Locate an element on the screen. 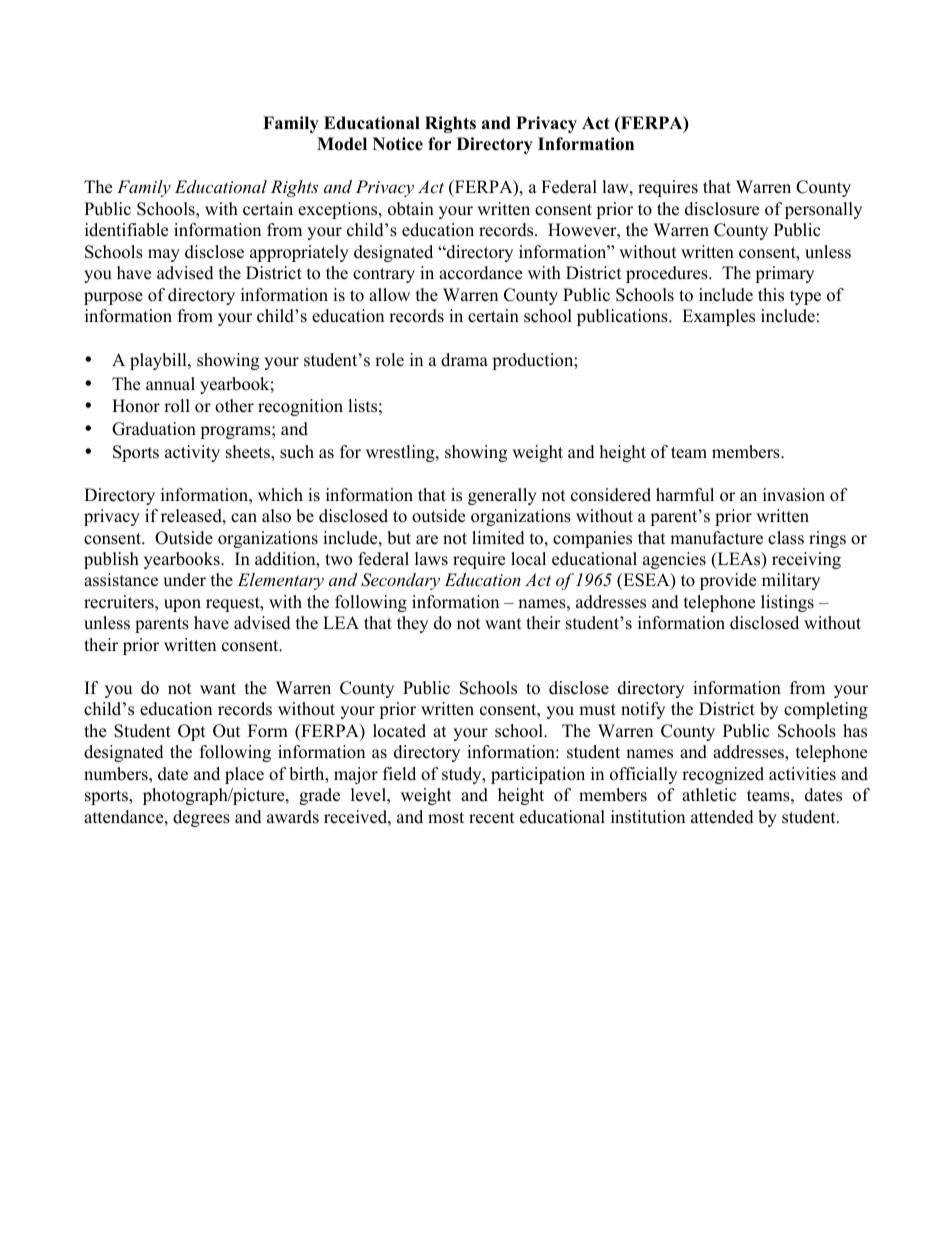  drama is located at coordinates (464, 360).
